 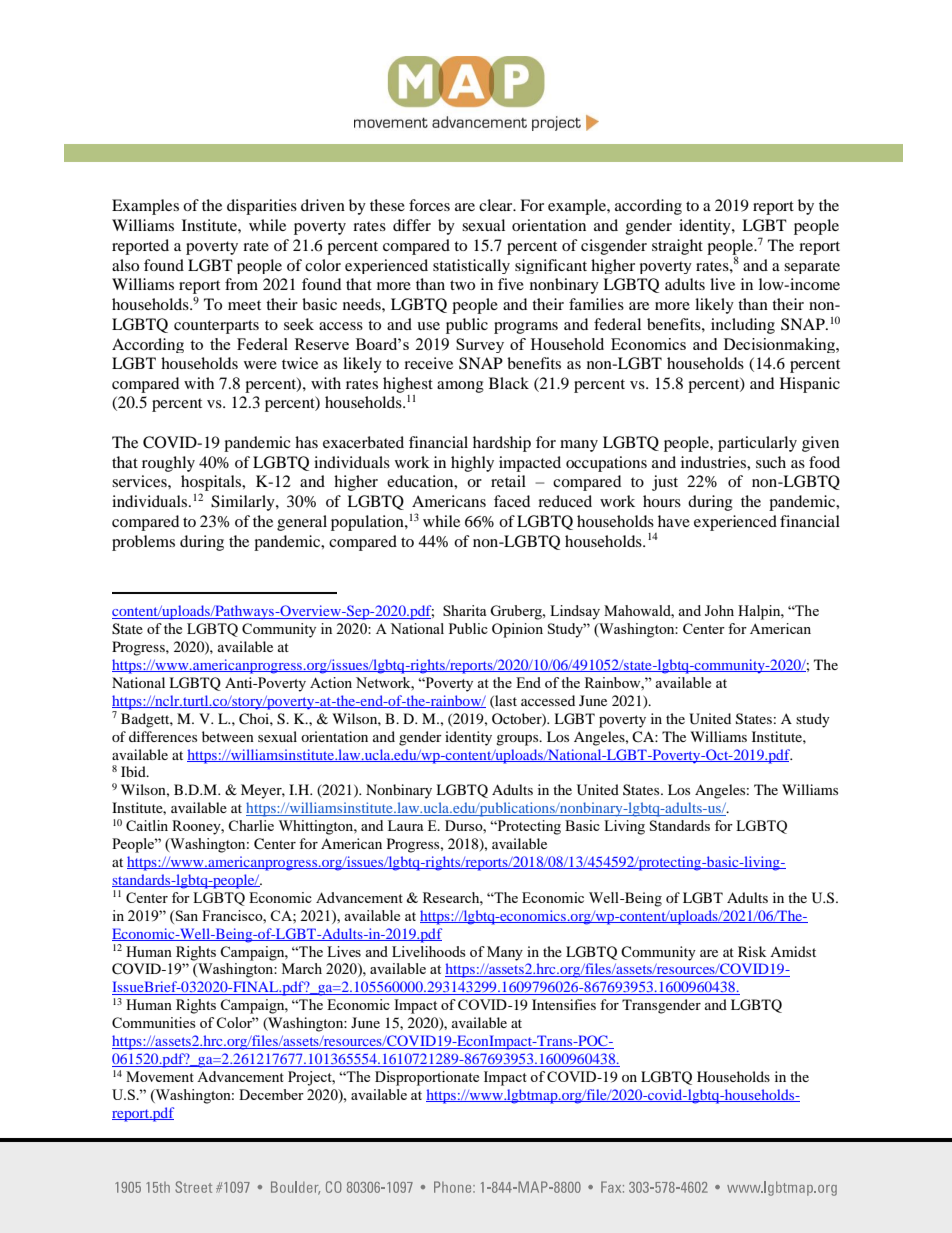 What do you see at coordinates (752, 951) in the screenshot?
I see `Risk` at bounding box center [752, 951].
